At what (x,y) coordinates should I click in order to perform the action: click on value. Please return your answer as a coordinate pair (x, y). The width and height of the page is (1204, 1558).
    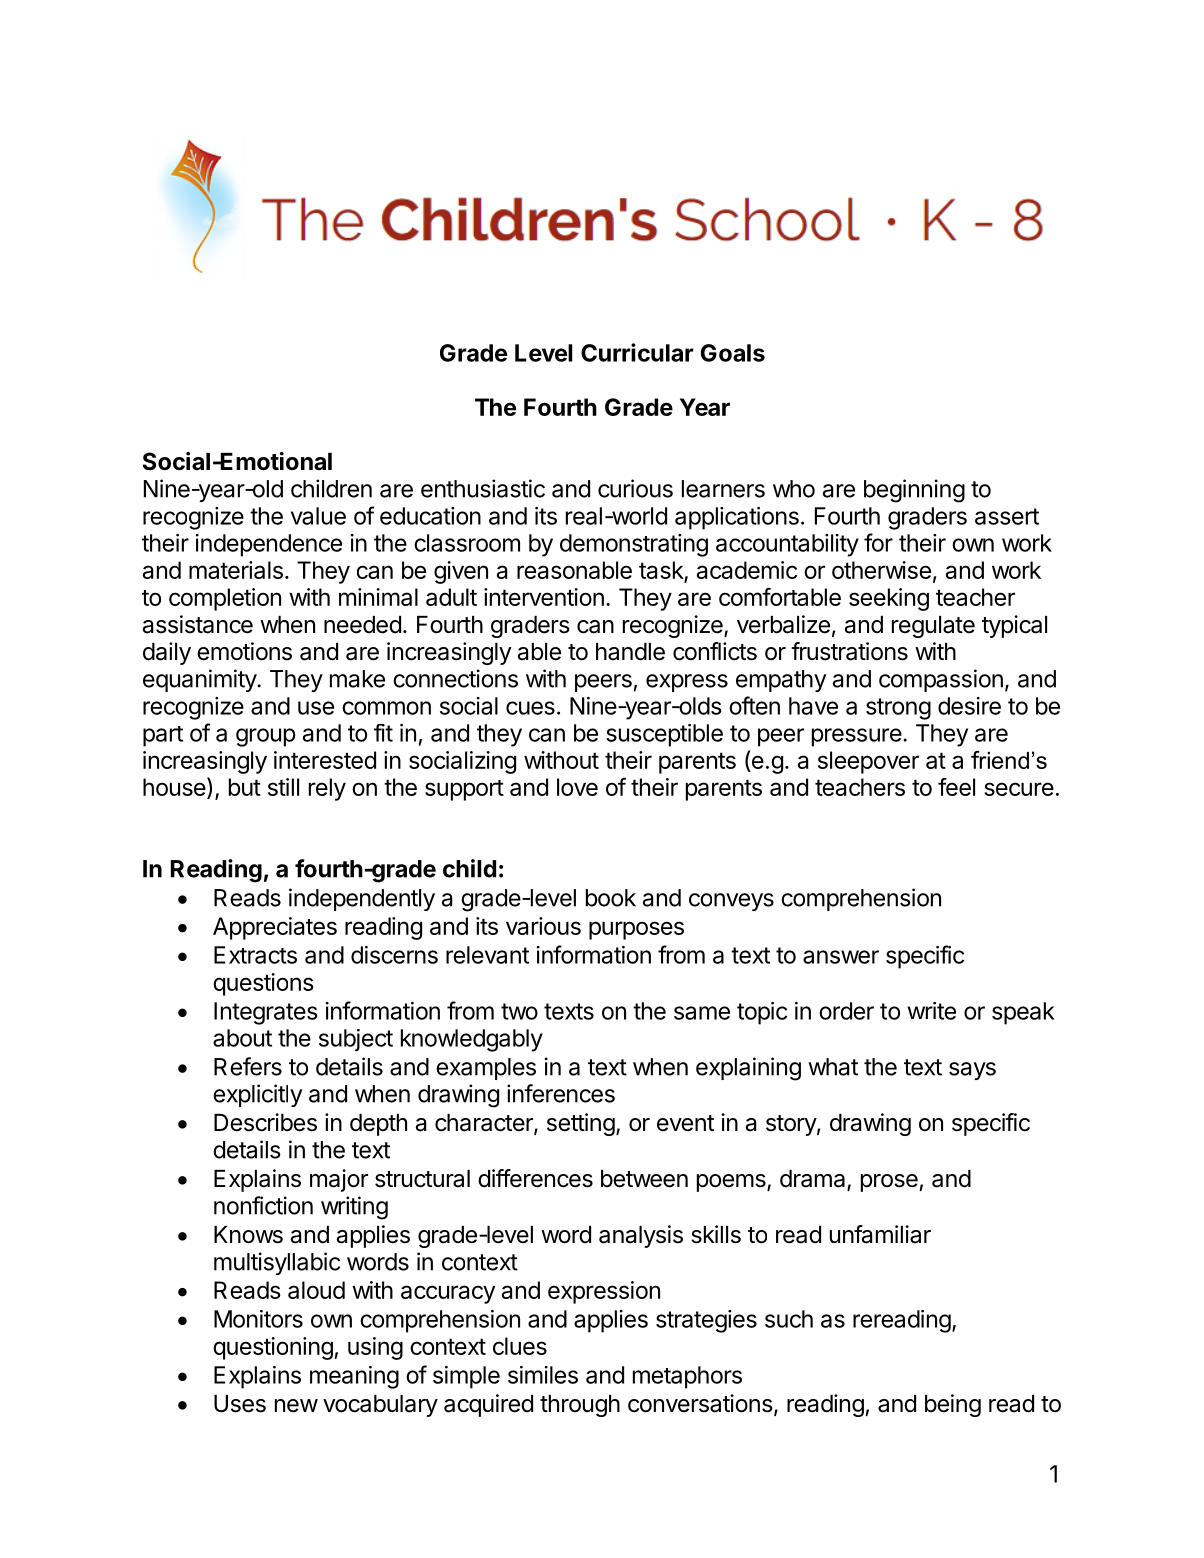
    Looking at the image, I should click on (318, 516).
